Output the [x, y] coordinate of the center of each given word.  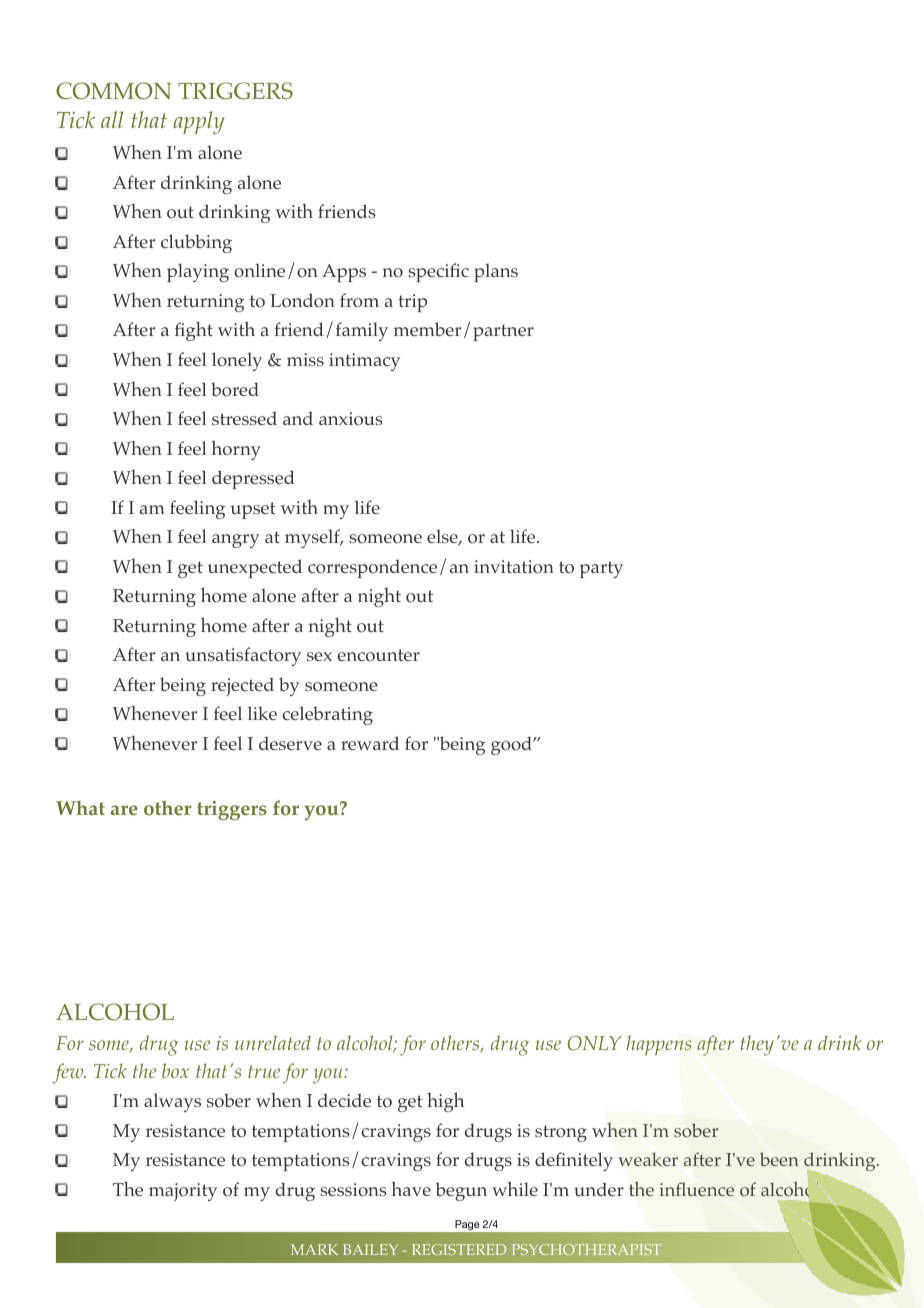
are [124, 810]
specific [438, 272]
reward [370, 743]
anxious [351, 419]
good [512, 745]
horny [236, 450]
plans [496, 272]
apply [199, 123]
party [601, 569]
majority [183, 1192]
